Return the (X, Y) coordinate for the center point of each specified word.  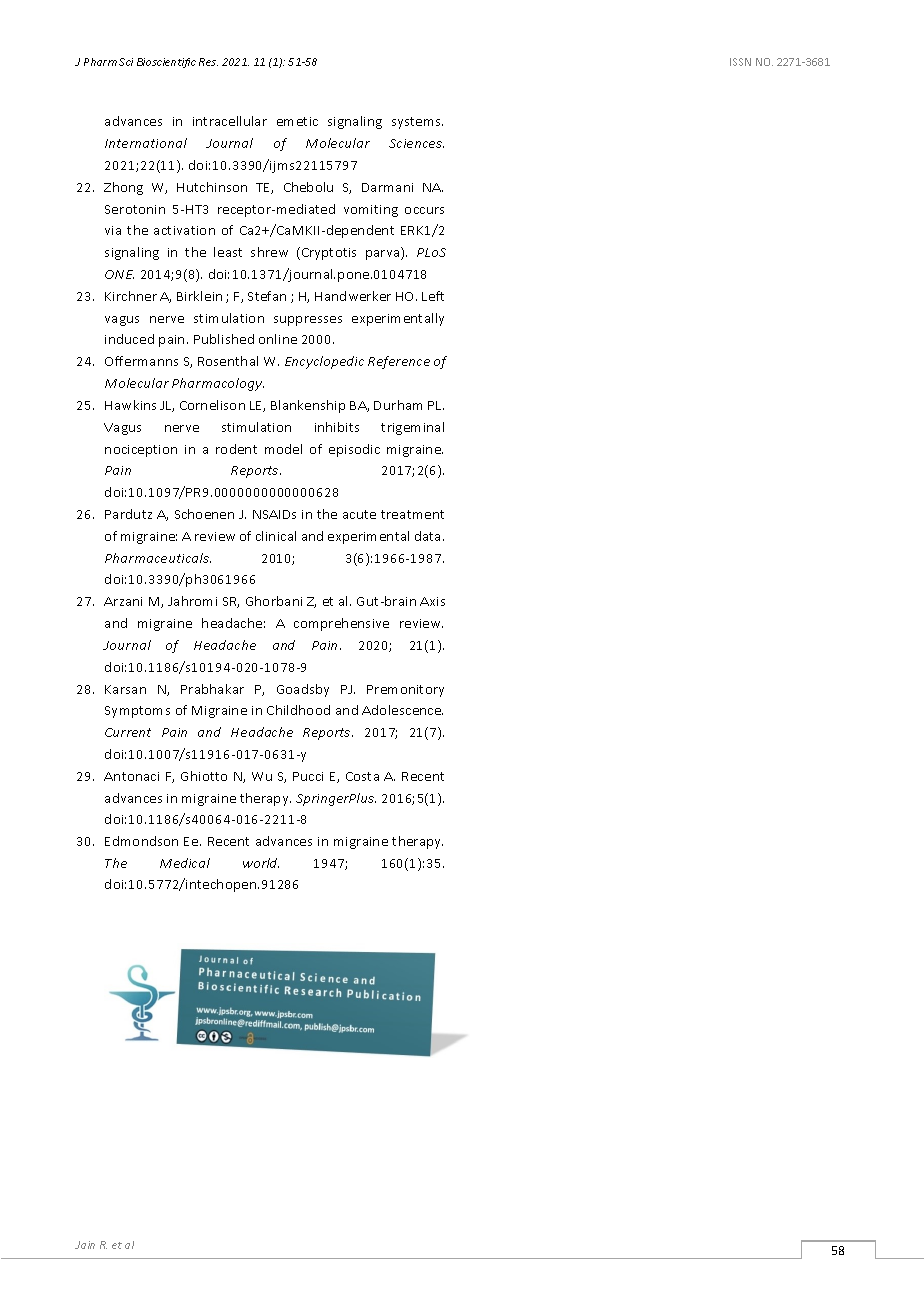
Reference (399, 362)
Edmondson (141, 841)
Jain (85, 1245)
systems (417, 123)
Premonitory (405, 691)
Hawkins (130, 405)
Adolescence (402, 710)
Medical (185, 863)
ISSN (740, 62)
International (146, 143)
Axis (432, 601)
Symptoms (137, 712)
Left (433, 296)
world (261, 863)
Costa (362, 776)
